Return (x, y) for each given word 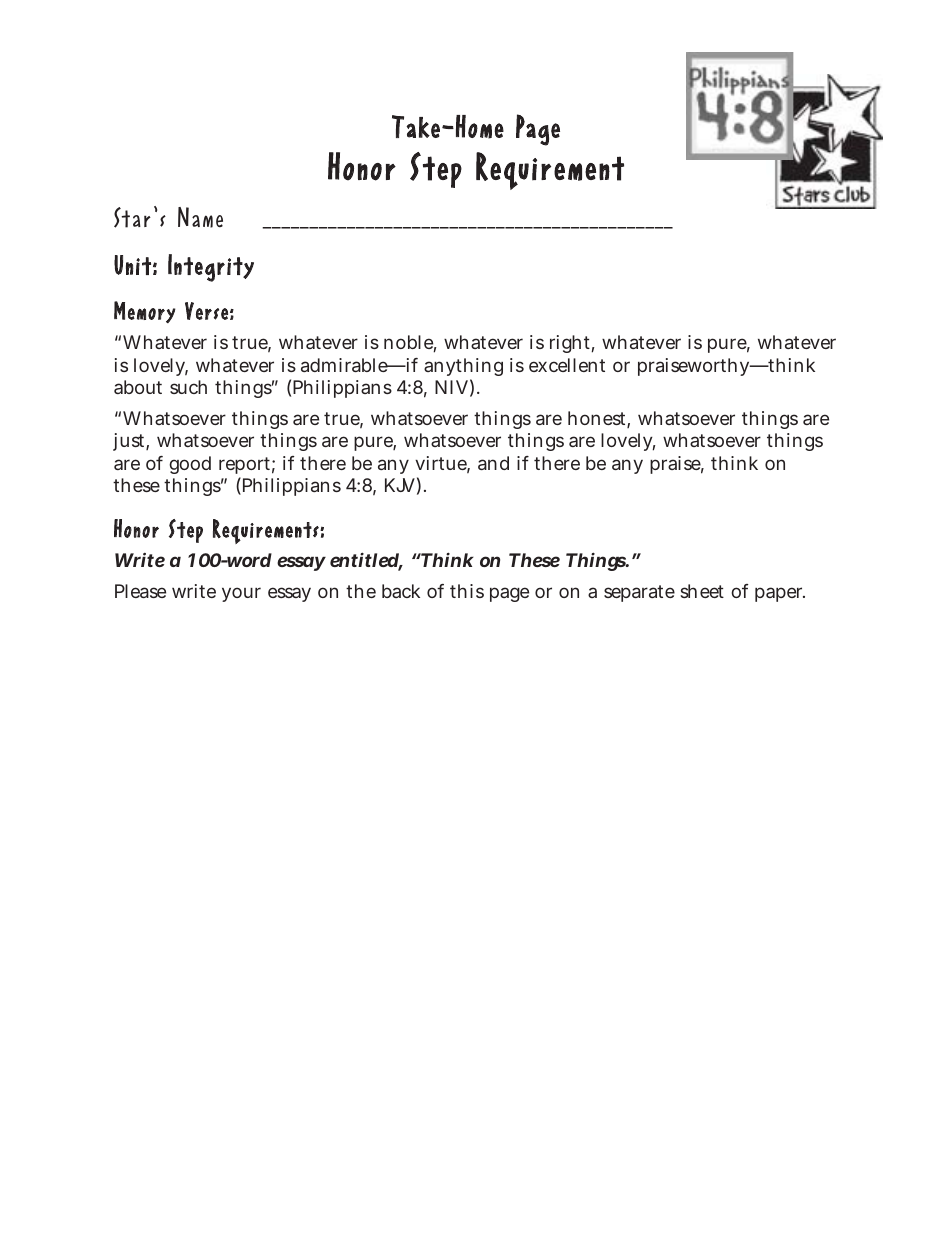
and (493, 463)
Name (200, 217)
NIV (451, 387)
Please (140, 591)
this (467, 591)
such (188, 387)
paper (780, 594)
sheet (702, 591)
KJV (400, 485)
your (241, 594)
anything (463, 367)
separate (639, 593)
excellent (567, 365)
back (401, 591)
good (190, 465)
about (138, 387)
